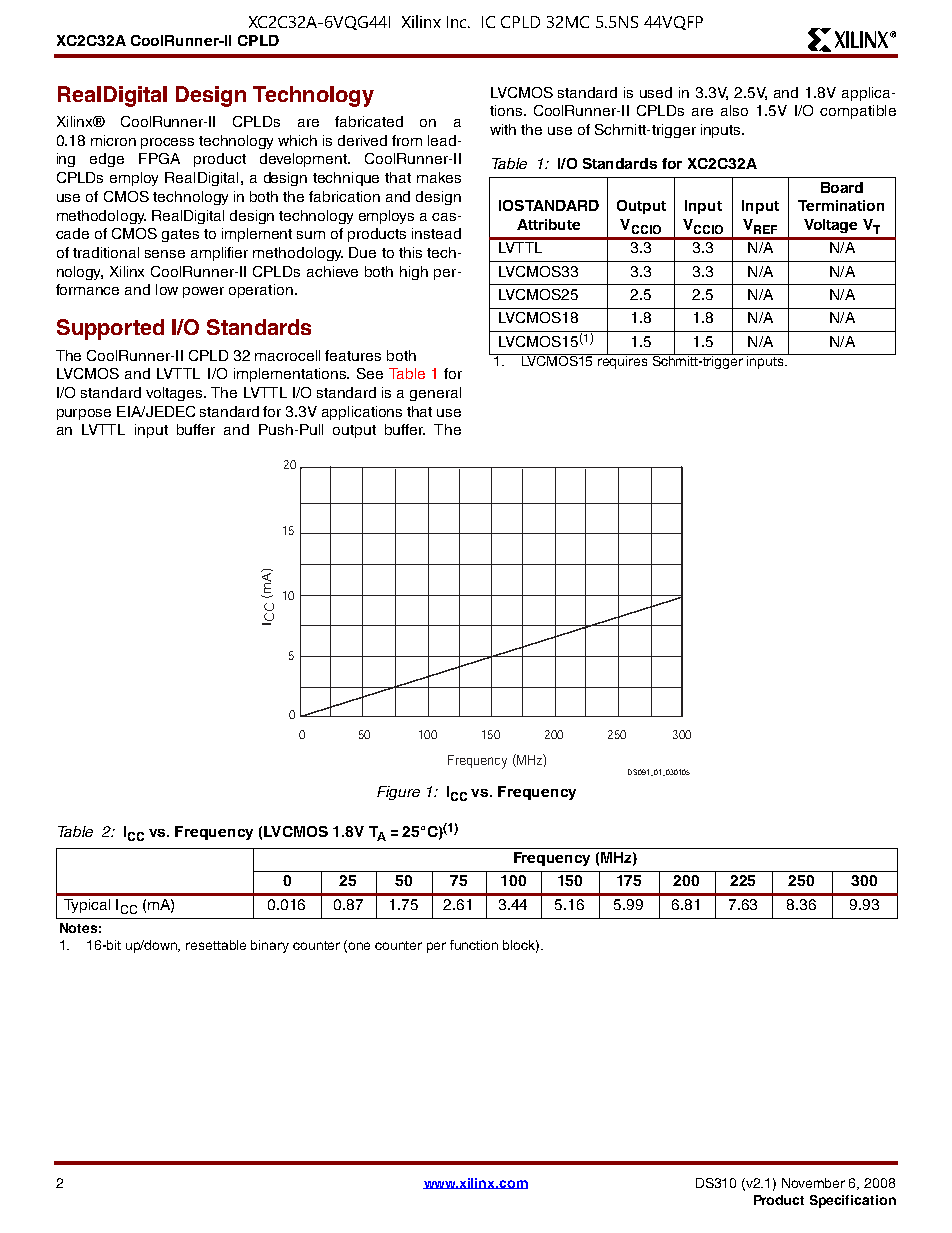  Describe the element at coordinates (370, 373) in the image. I see `See` at that location.
